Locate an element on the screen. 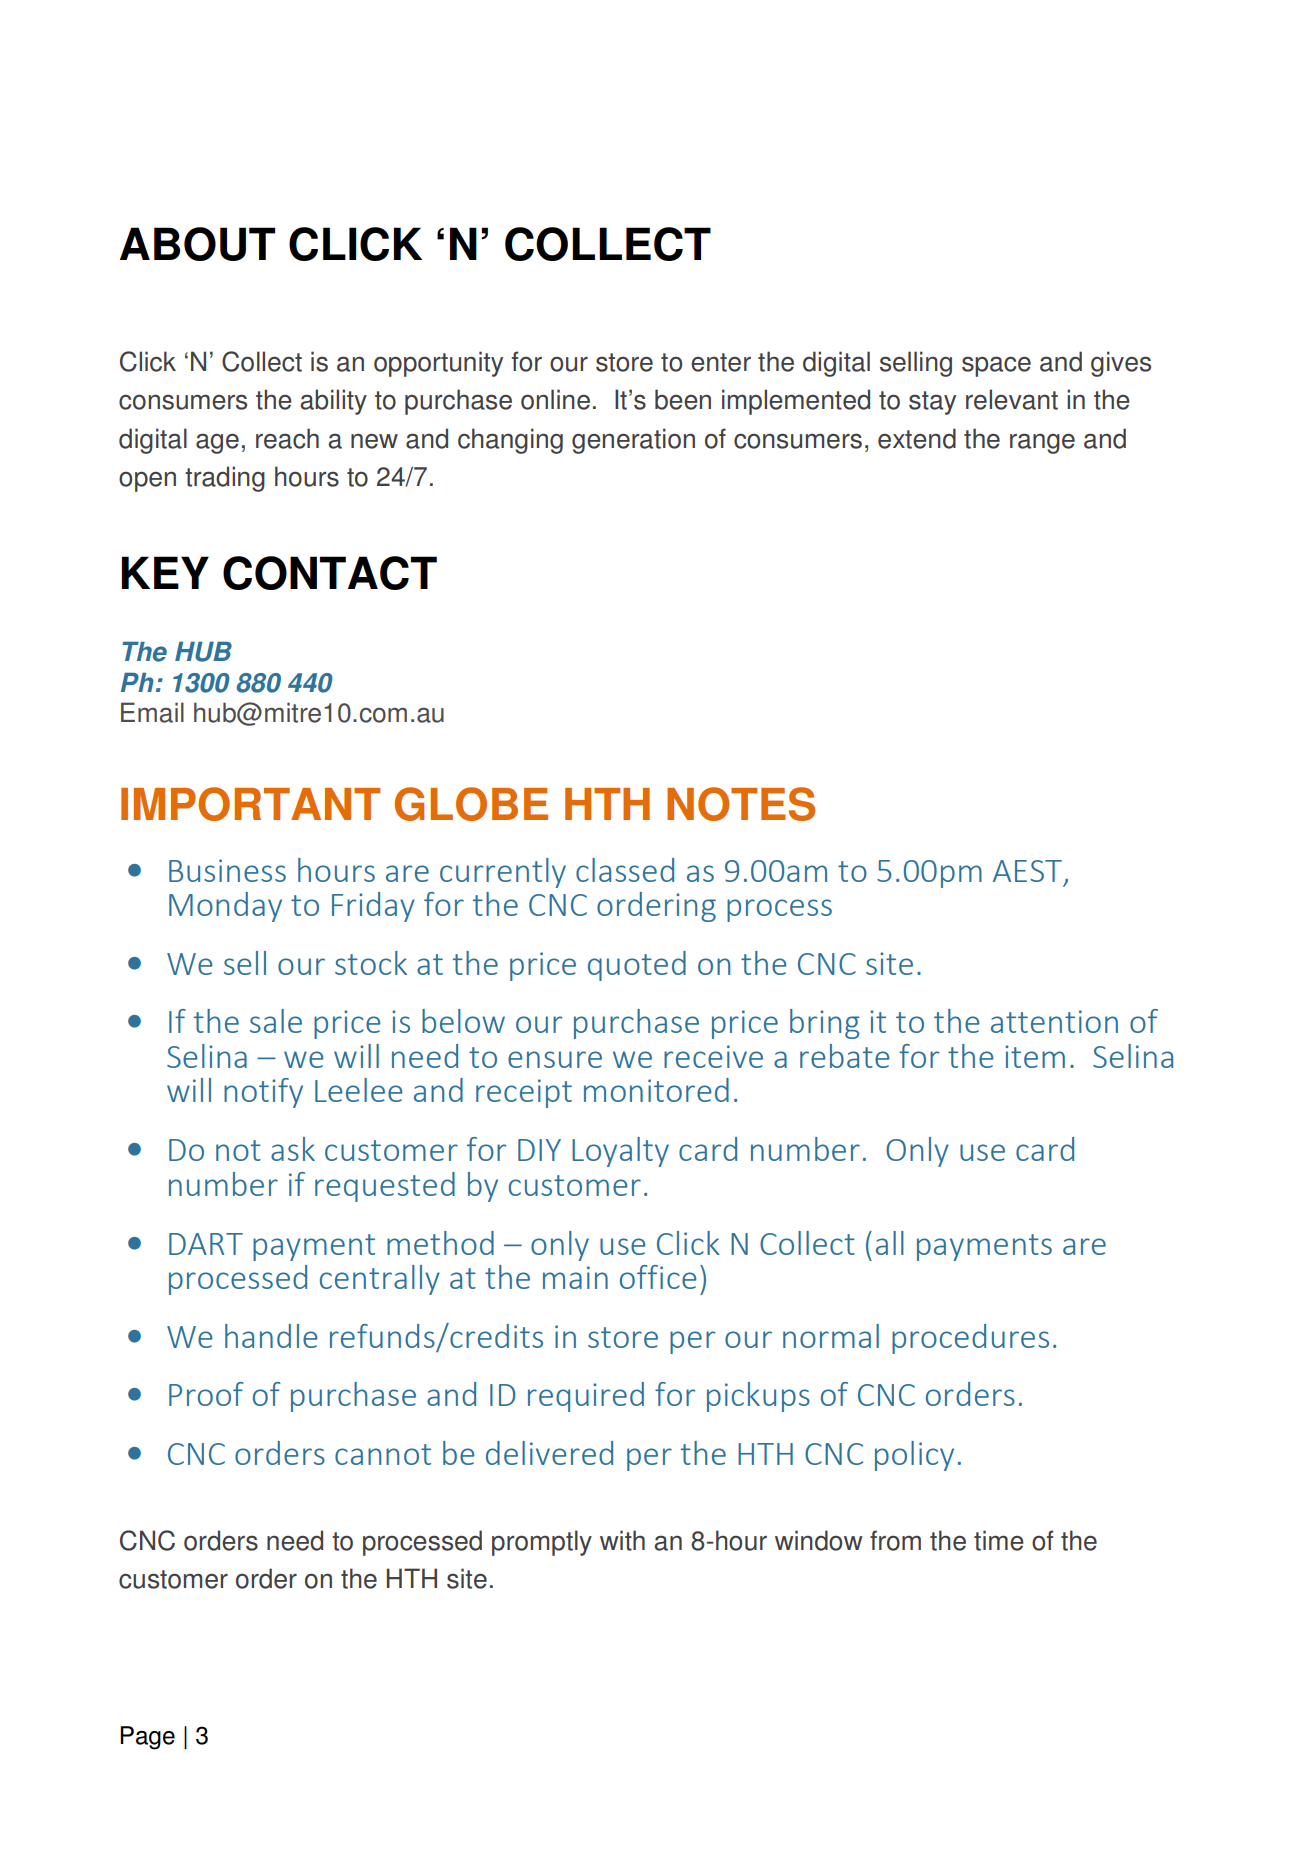 The width and height of the screenshot is (1311, 1856). sale is located at coordinates (276, 1021).
